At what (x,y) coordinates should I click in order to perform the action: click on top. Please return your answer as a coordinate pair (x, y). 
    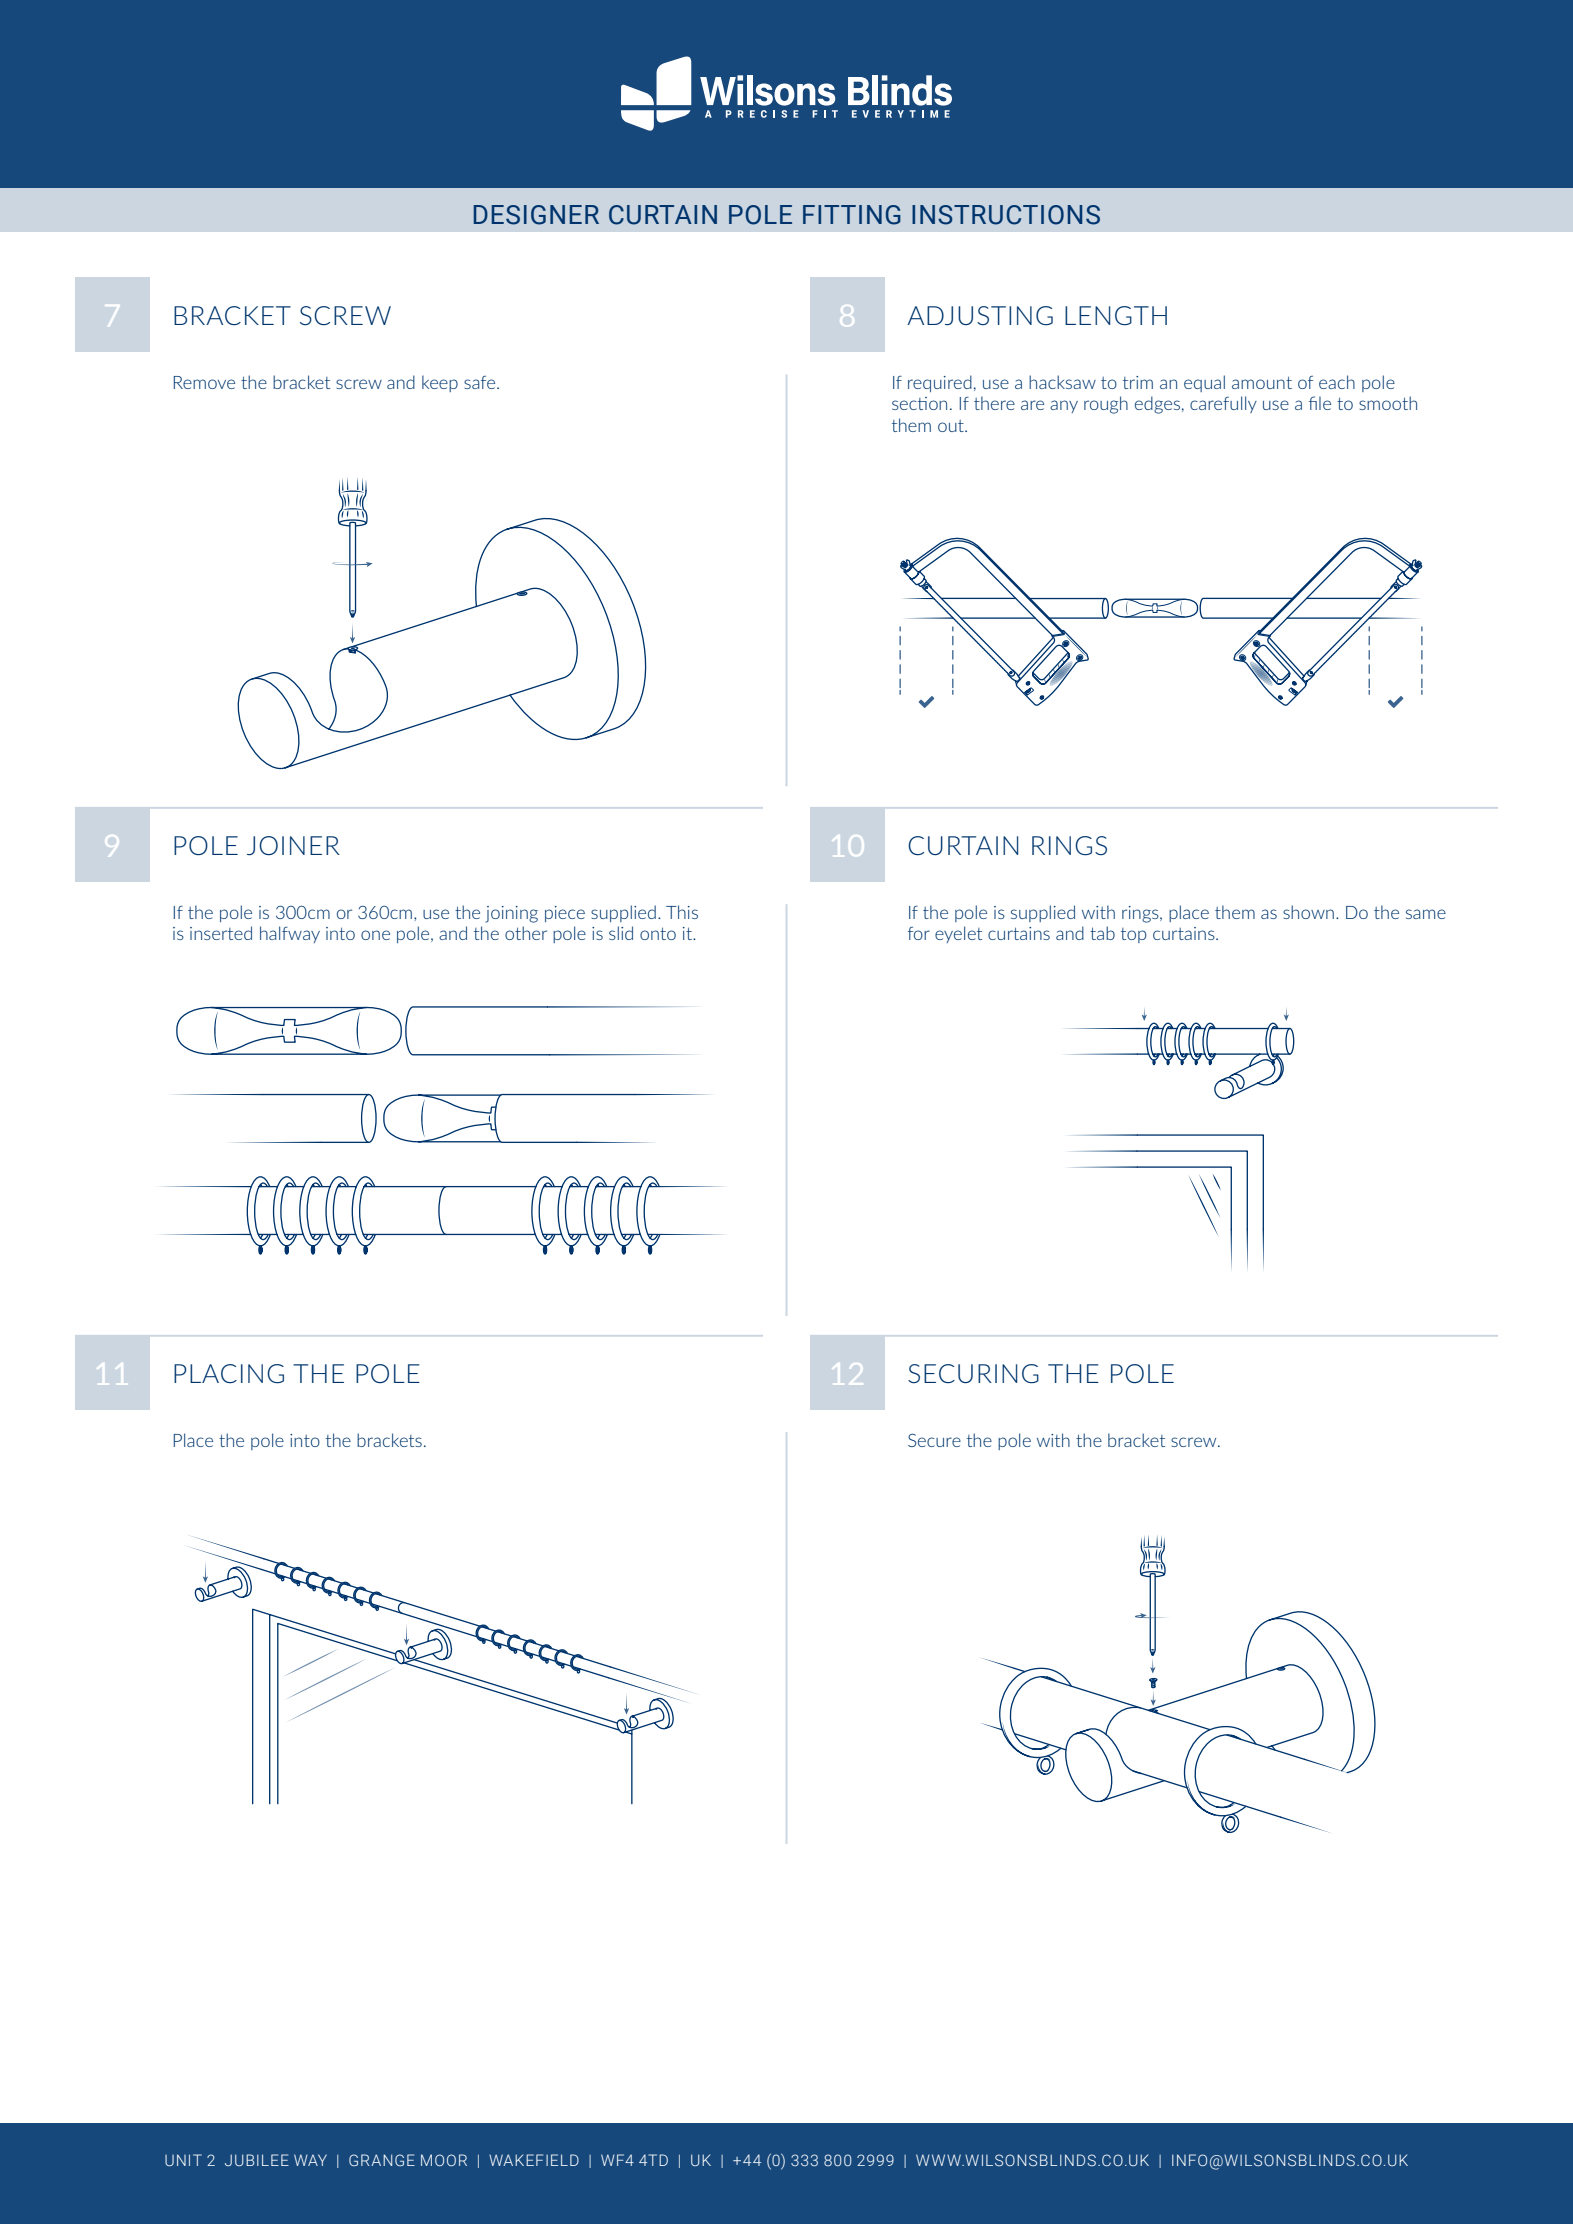
    Looking at the image, I should click on (1133, 935).
